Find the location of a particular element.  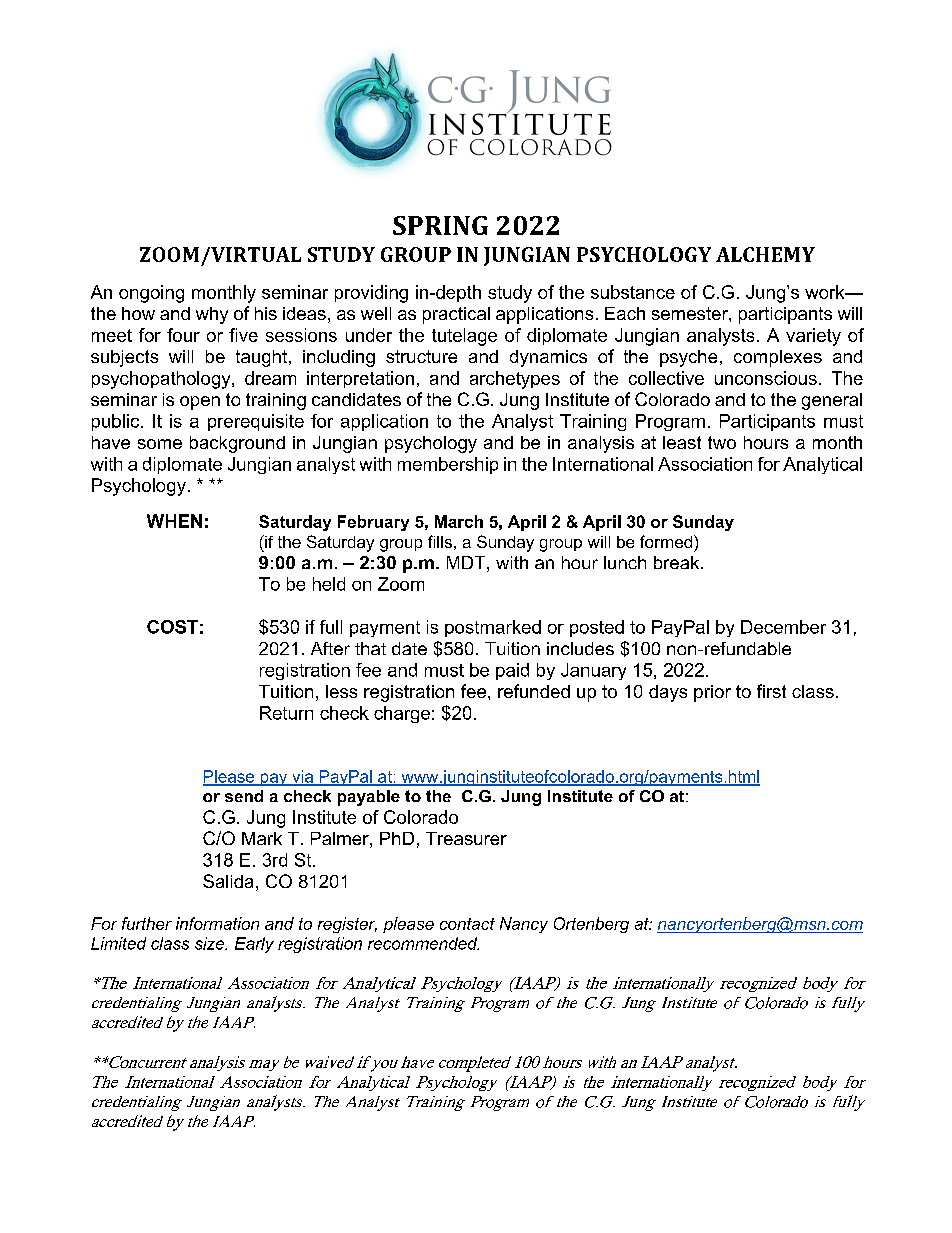

ongoing is located at coordinates (151, 294).
